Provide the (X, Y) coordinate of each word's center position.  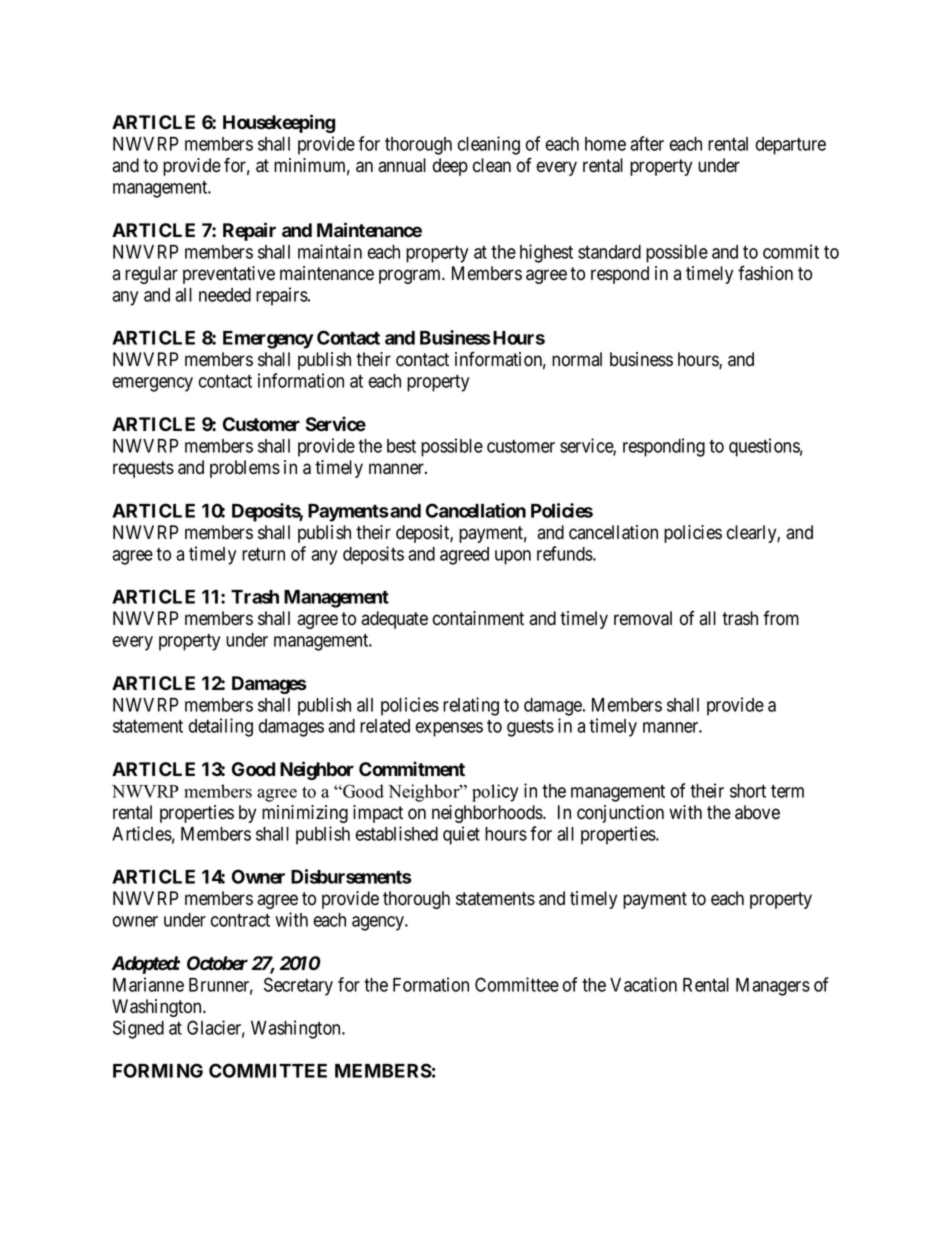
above (757, 812)
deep (450, 167)
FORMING (158, 1070)
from (781, 618)
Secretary (298, 986)
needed (225, 295)
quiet (461, 835)
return (263, 554)
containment (478, 618)
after (647, 143)
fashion (765, 273)
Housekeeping (279, 123)
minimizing (305, 814)
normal (577, 359)
